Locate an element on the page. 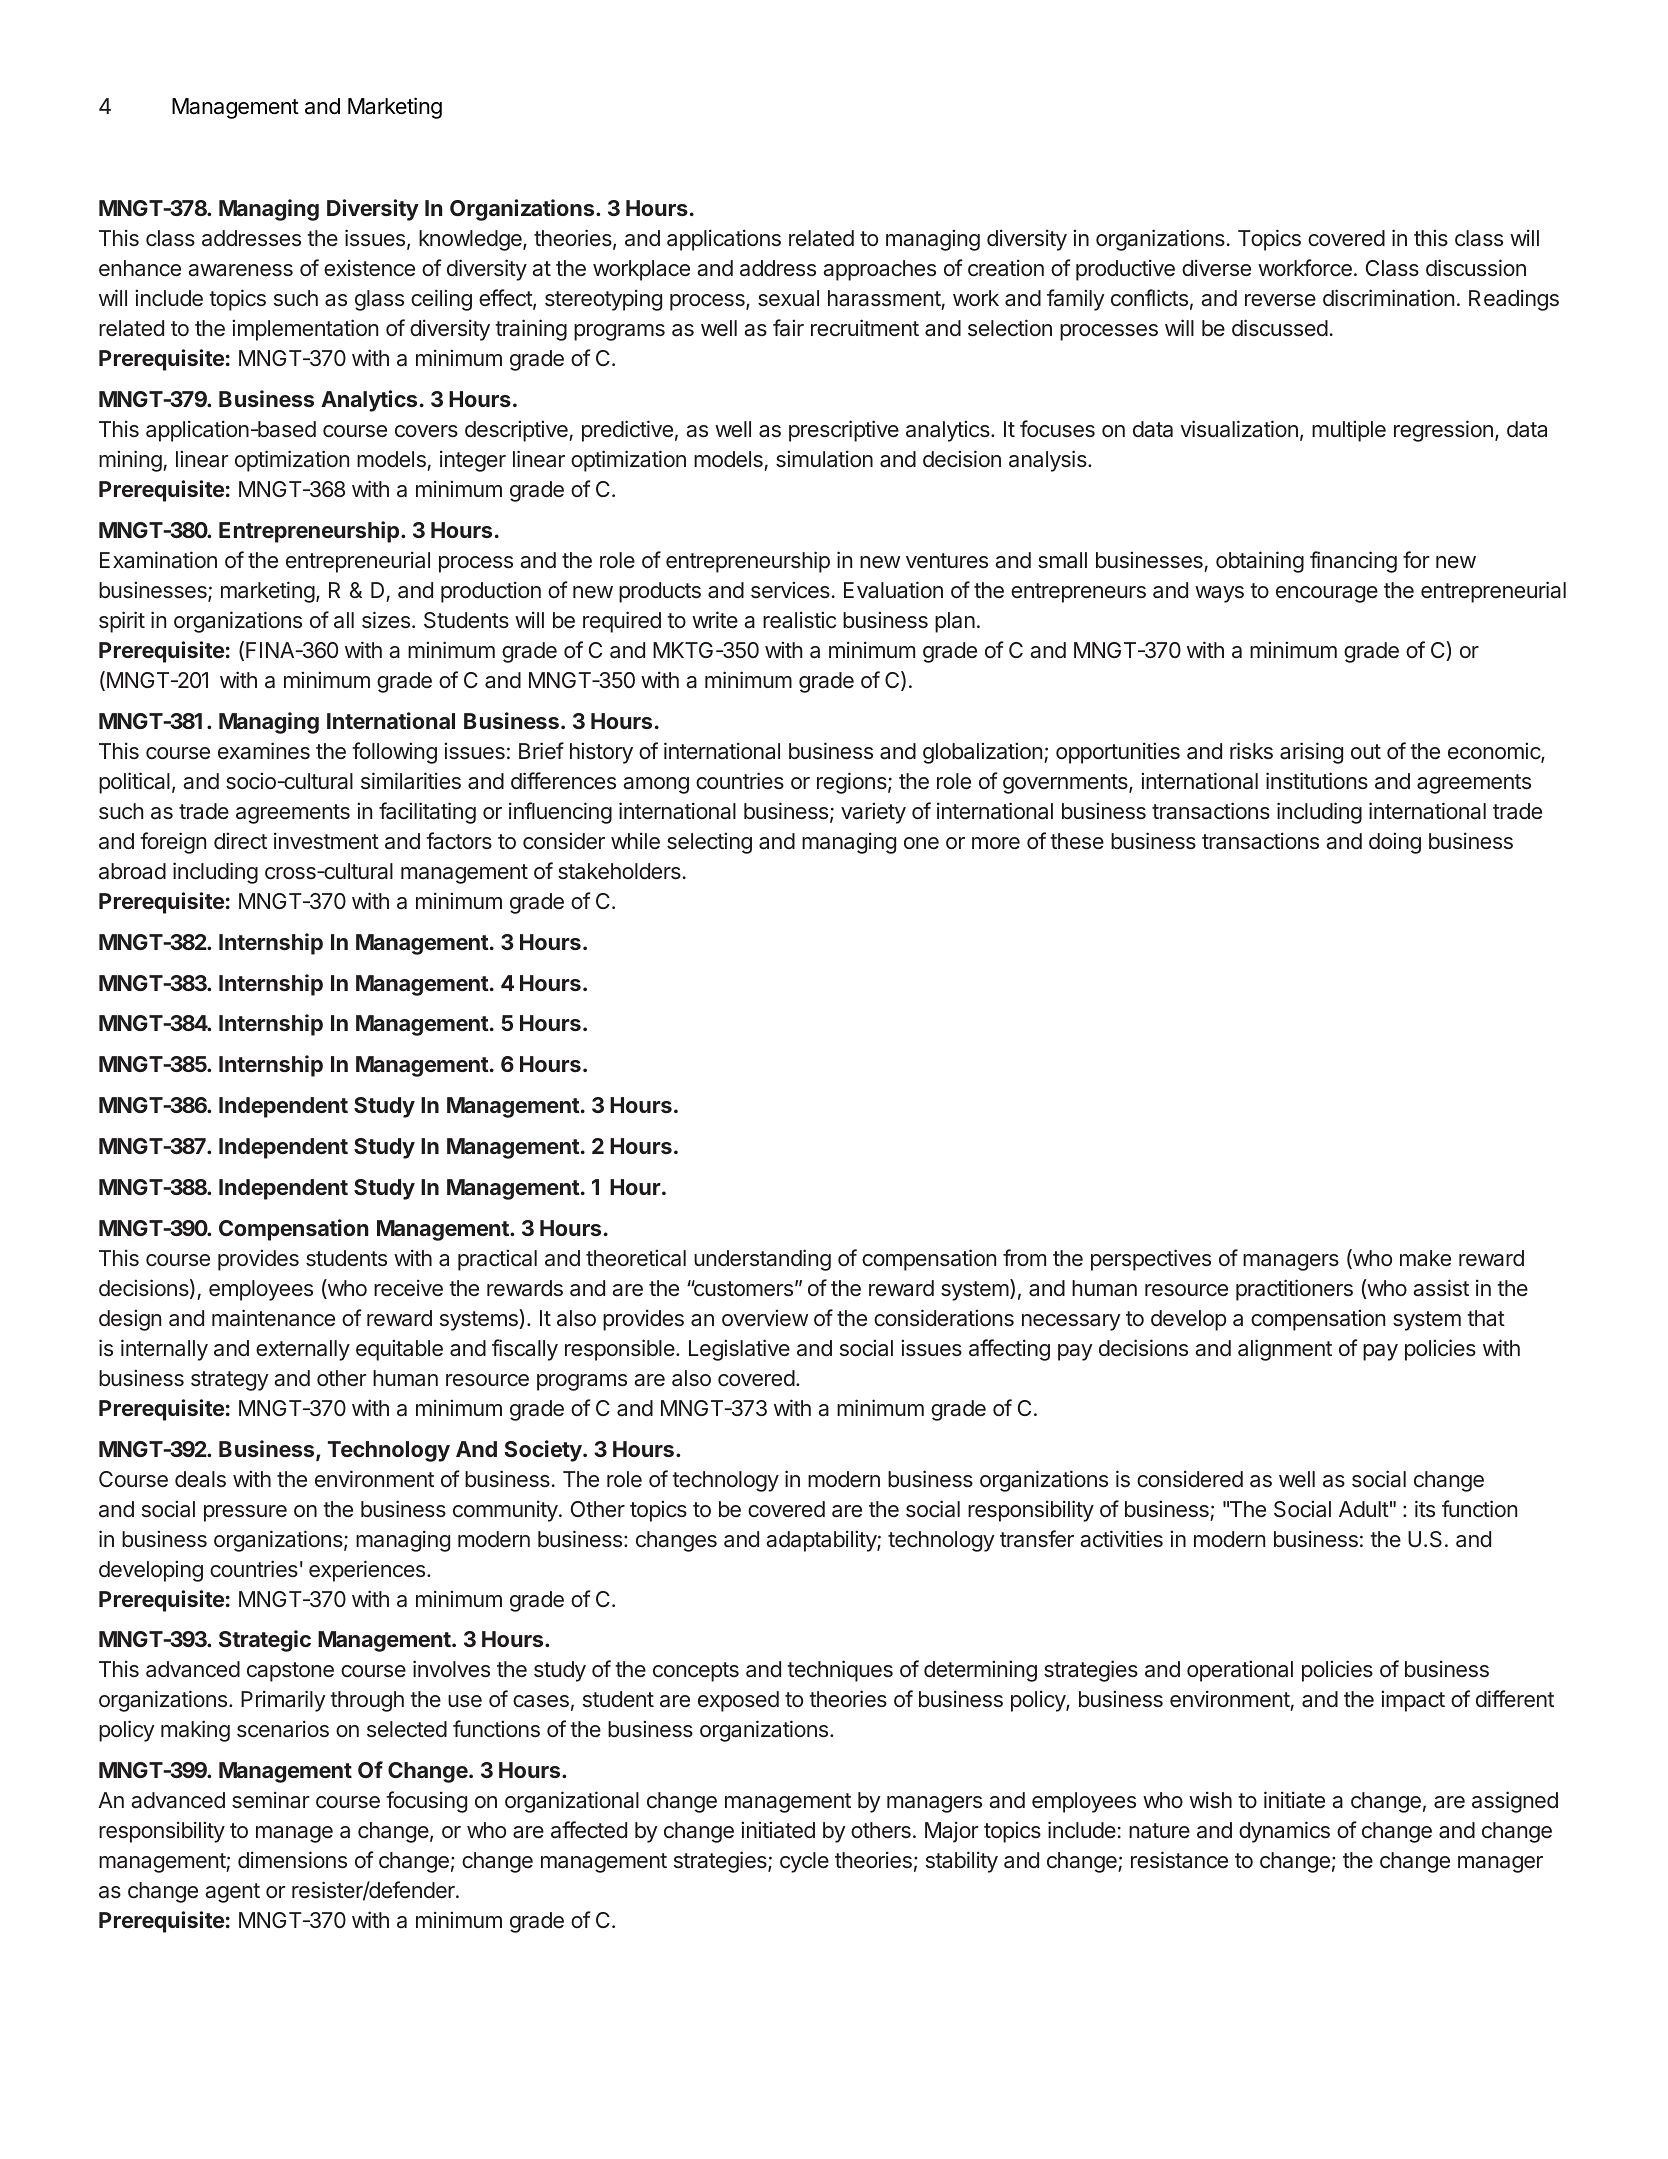 Image resolution: width=1668 pixels, height=2159 pixels. understanding is located at coordinates (762, 1260).
